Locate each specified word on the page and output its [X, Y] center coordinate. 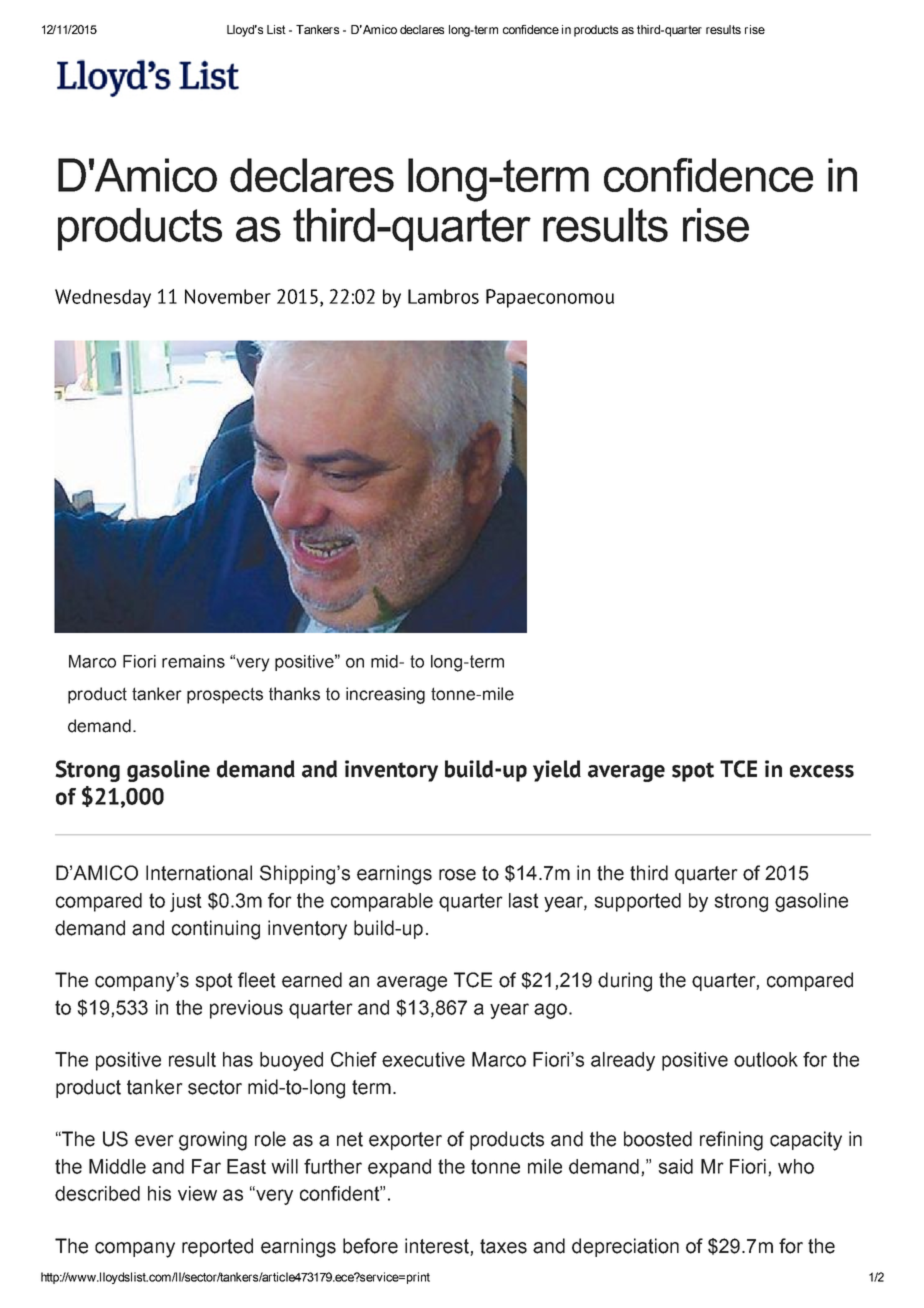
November [228, 296]
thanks [294, 694]
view [197, 1193]
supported [638, 902]
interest [438, 1247]
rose [457, 875]
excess [822, 771]
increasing [385, 695]
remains [193, 661]
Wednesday [103, 298]
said [676, 1166]
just [186, 902]
